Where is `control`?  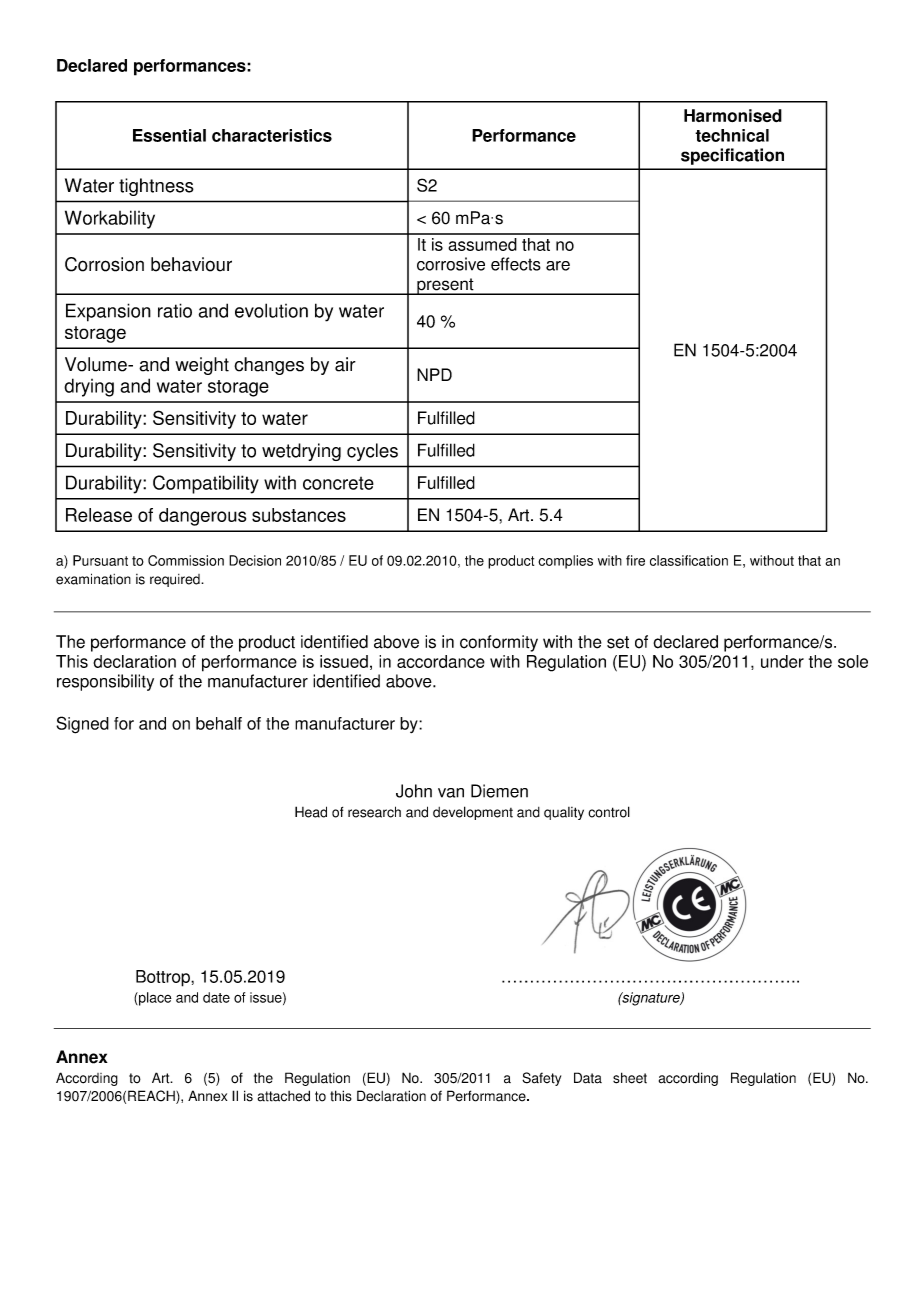
control is located at coordinates (609, 812).
